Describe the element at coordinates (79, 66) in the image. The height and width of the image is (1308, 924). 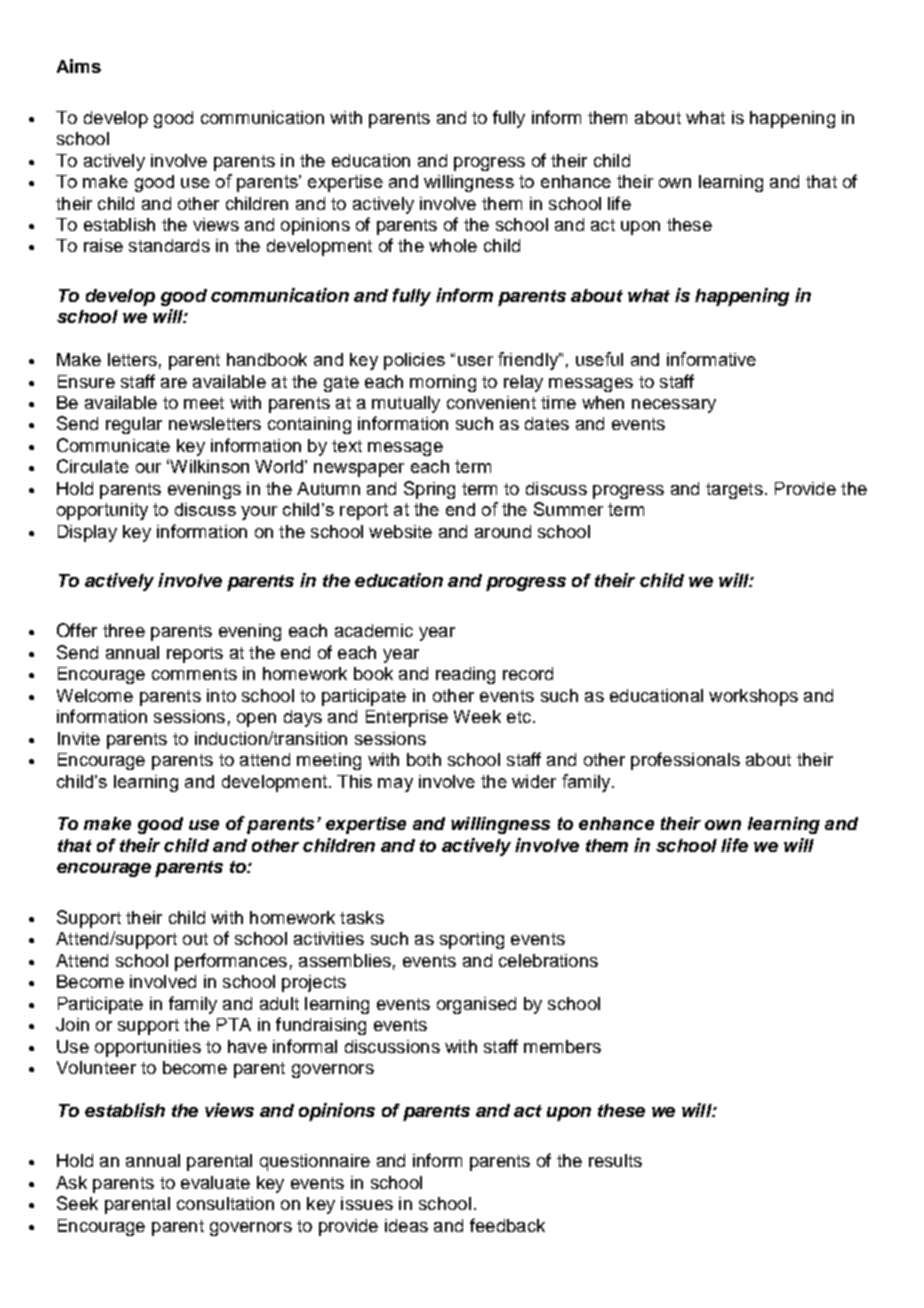
I see `Aims` at that location.
